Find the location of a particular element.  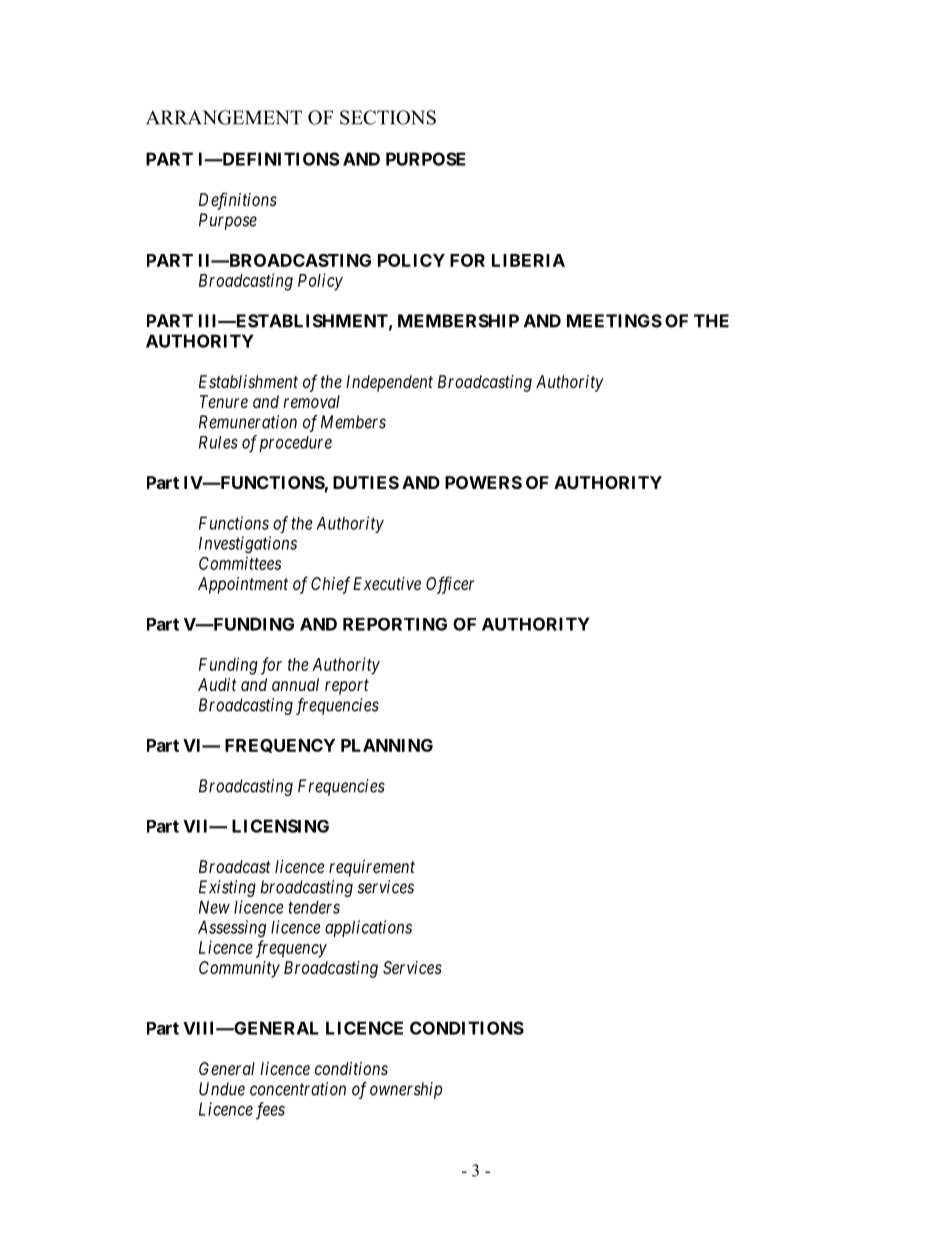

ARRANGEMENT is located at coordinates (224, 117).
